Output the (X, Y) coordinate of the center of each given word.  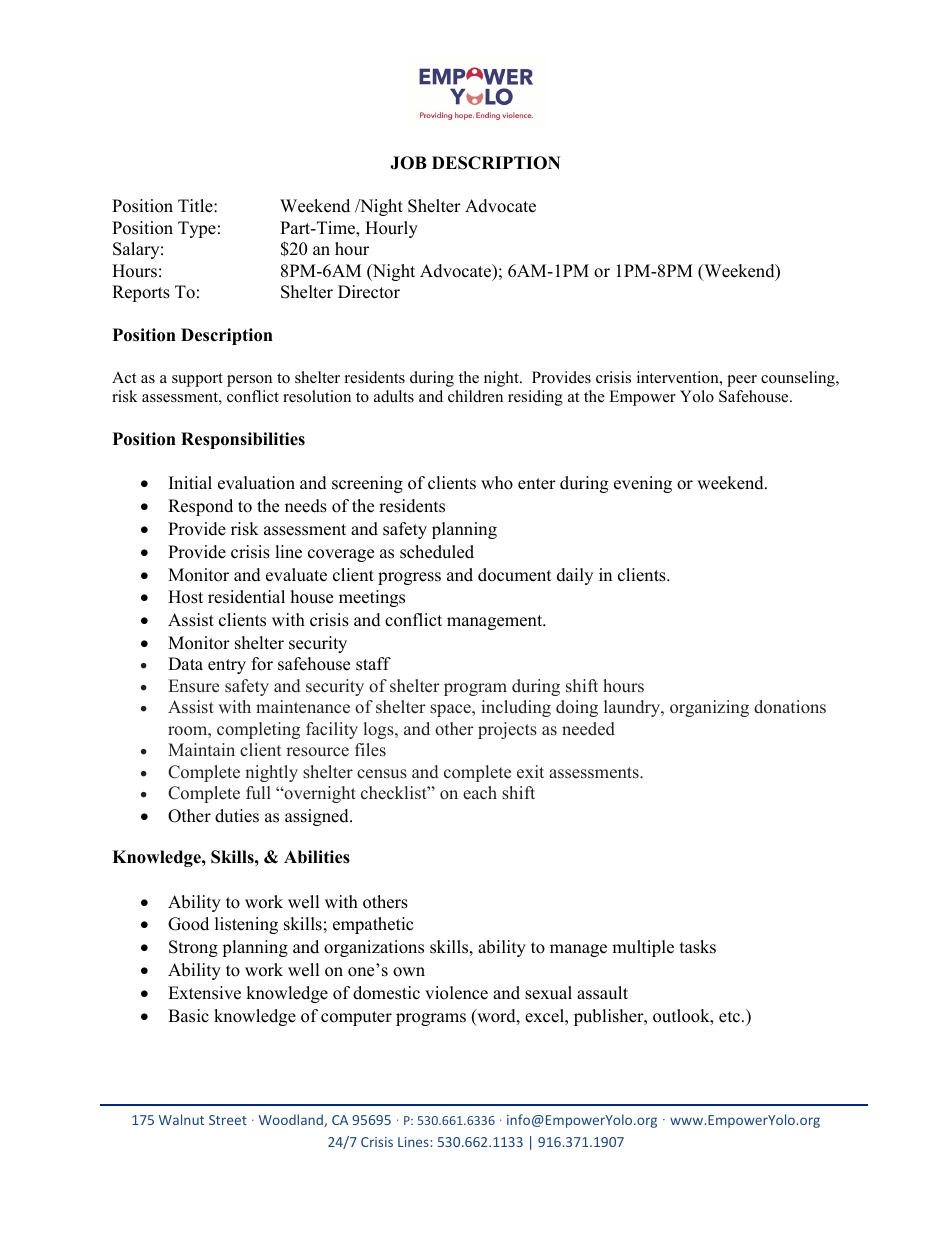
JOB (408, 163)
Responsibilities (243, 440)
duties (237, 816)
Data (185, 663)
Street (228, 1120)
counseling (799, 379)
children (475, 396)
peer (742, 381)
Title (196, 206)
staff (373, 664)
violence (456, 993)
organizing (709, 708)
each (480, 793)
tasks (698, 947)
